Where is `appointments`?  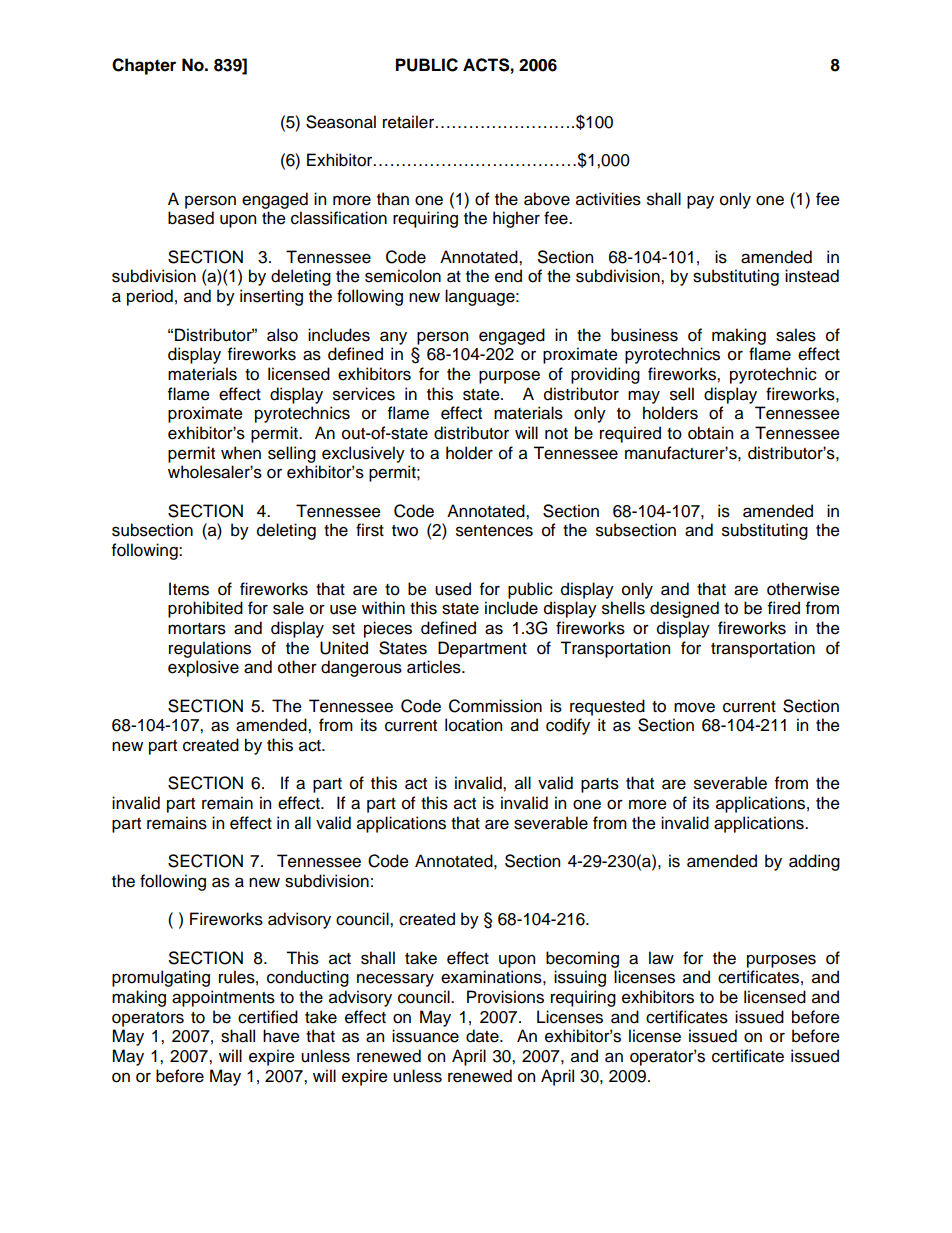 appointments is located at coordinates (223, 998).
